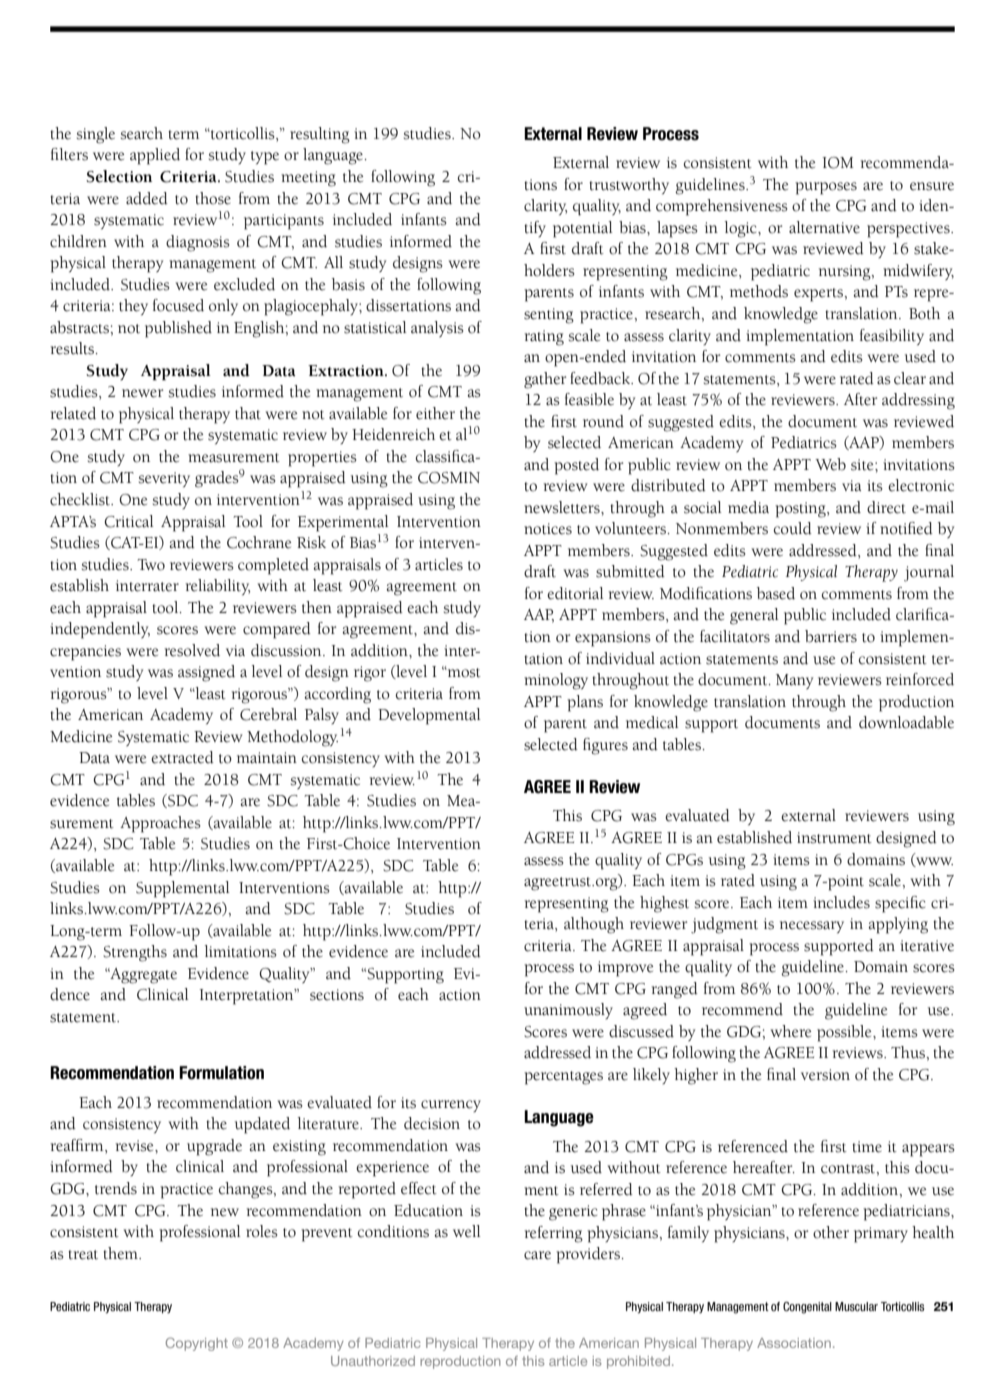 Image resolution: width=1005 pixels, height=1394 pixels. Describe the element at coordinates (155, 156) in the screenshot. I see `applied` at that location.
